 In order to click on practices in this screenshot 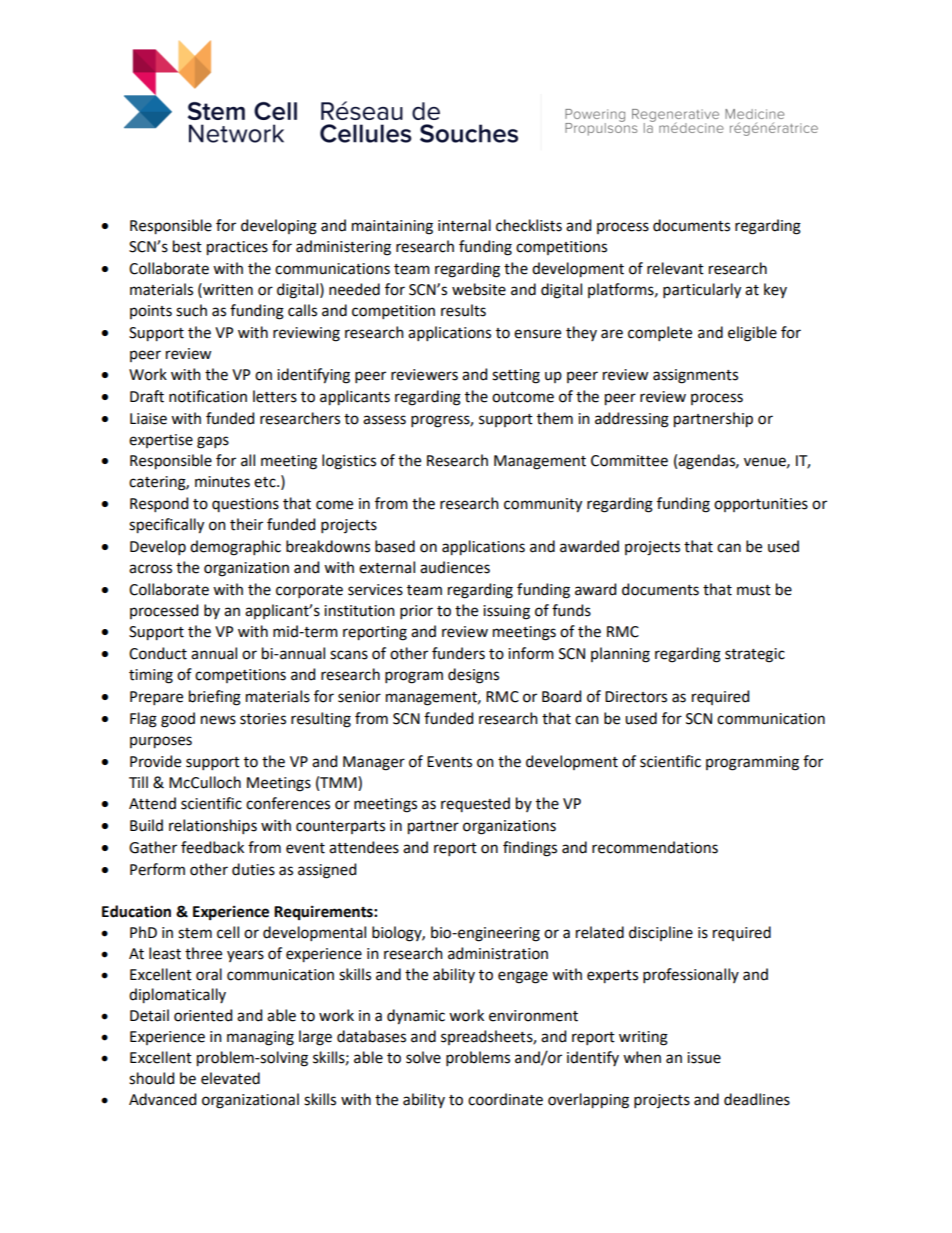, I will do `click(237, 248)`.
